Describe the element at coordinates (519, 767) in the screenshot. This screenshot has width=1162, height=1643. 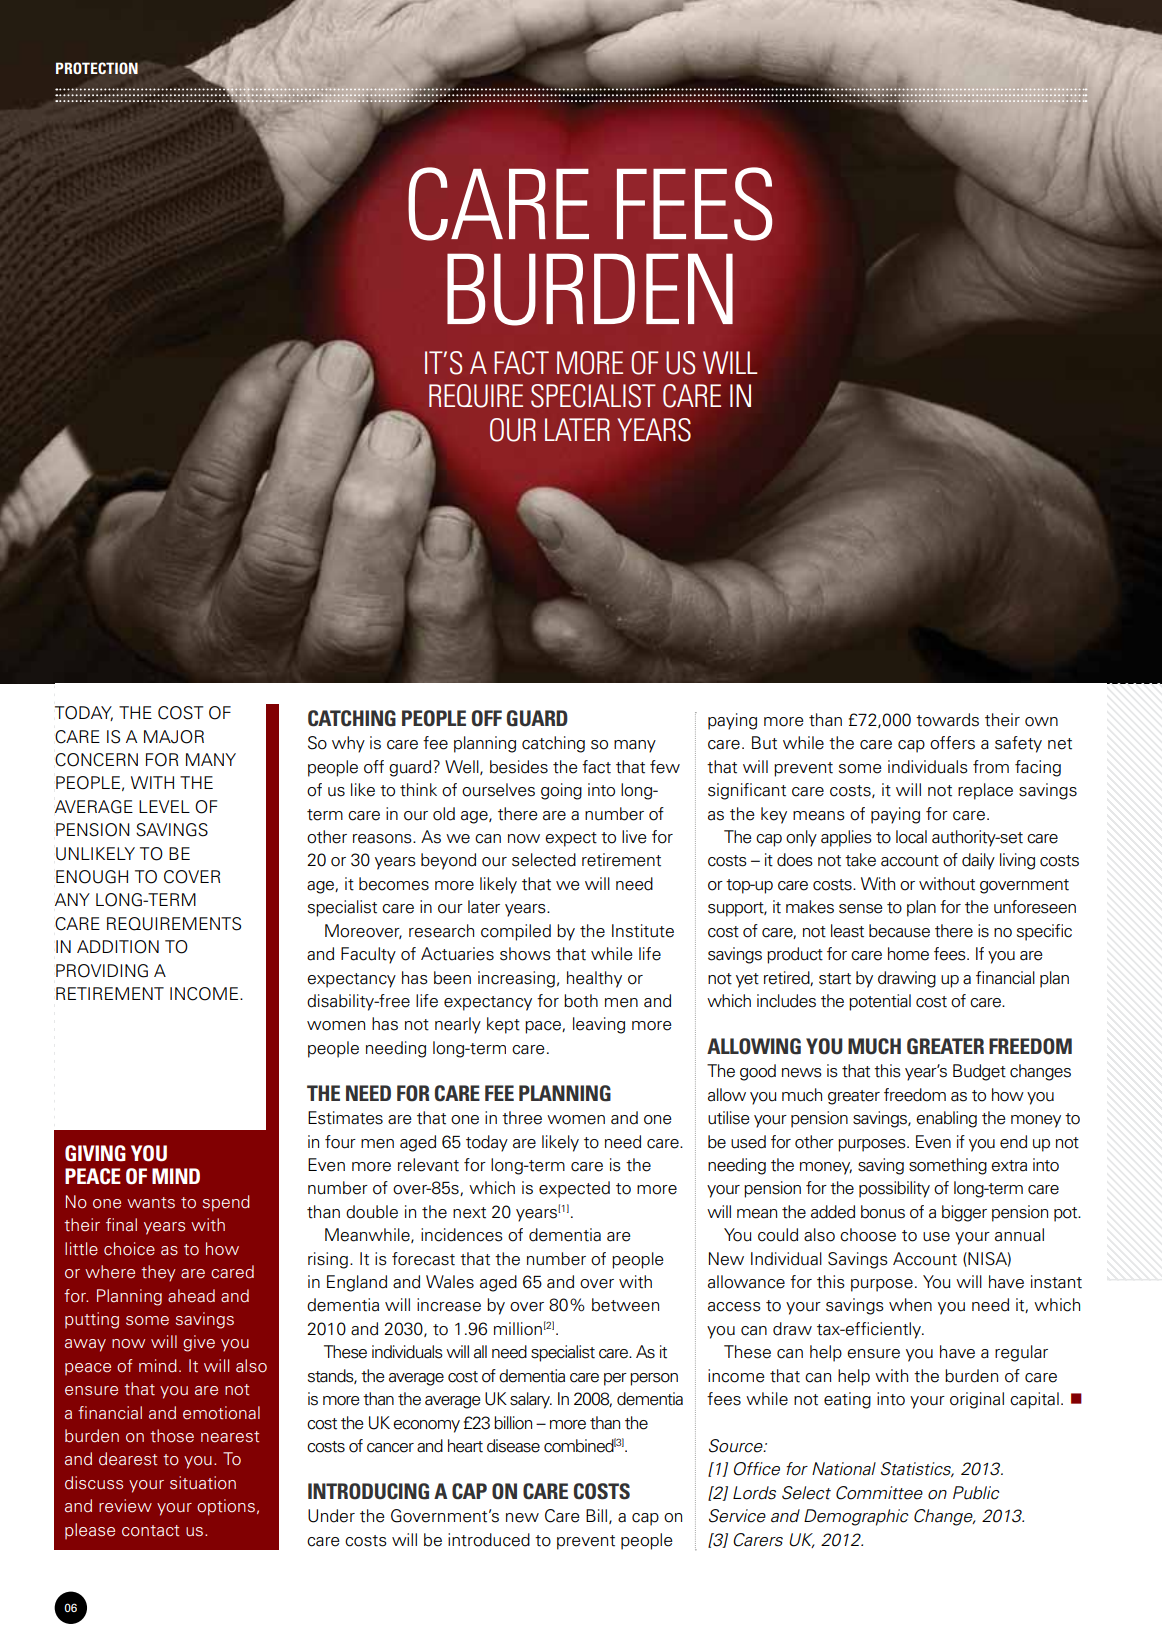
I see `besides` at that location.
